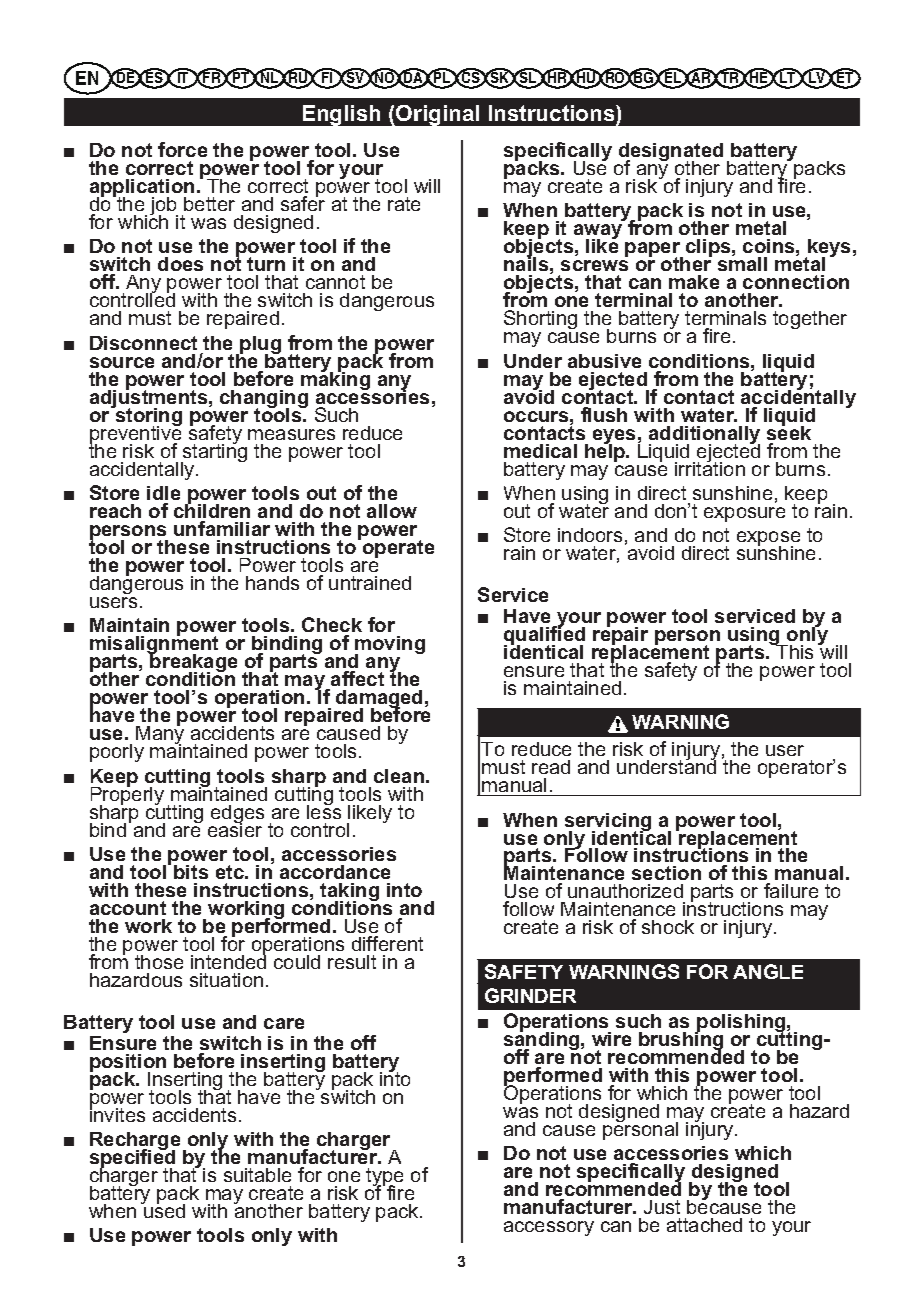 The image size is (924, 1307). Describe the element at coordinates (257, 1175) in the image. I see `suitable` at that location.
